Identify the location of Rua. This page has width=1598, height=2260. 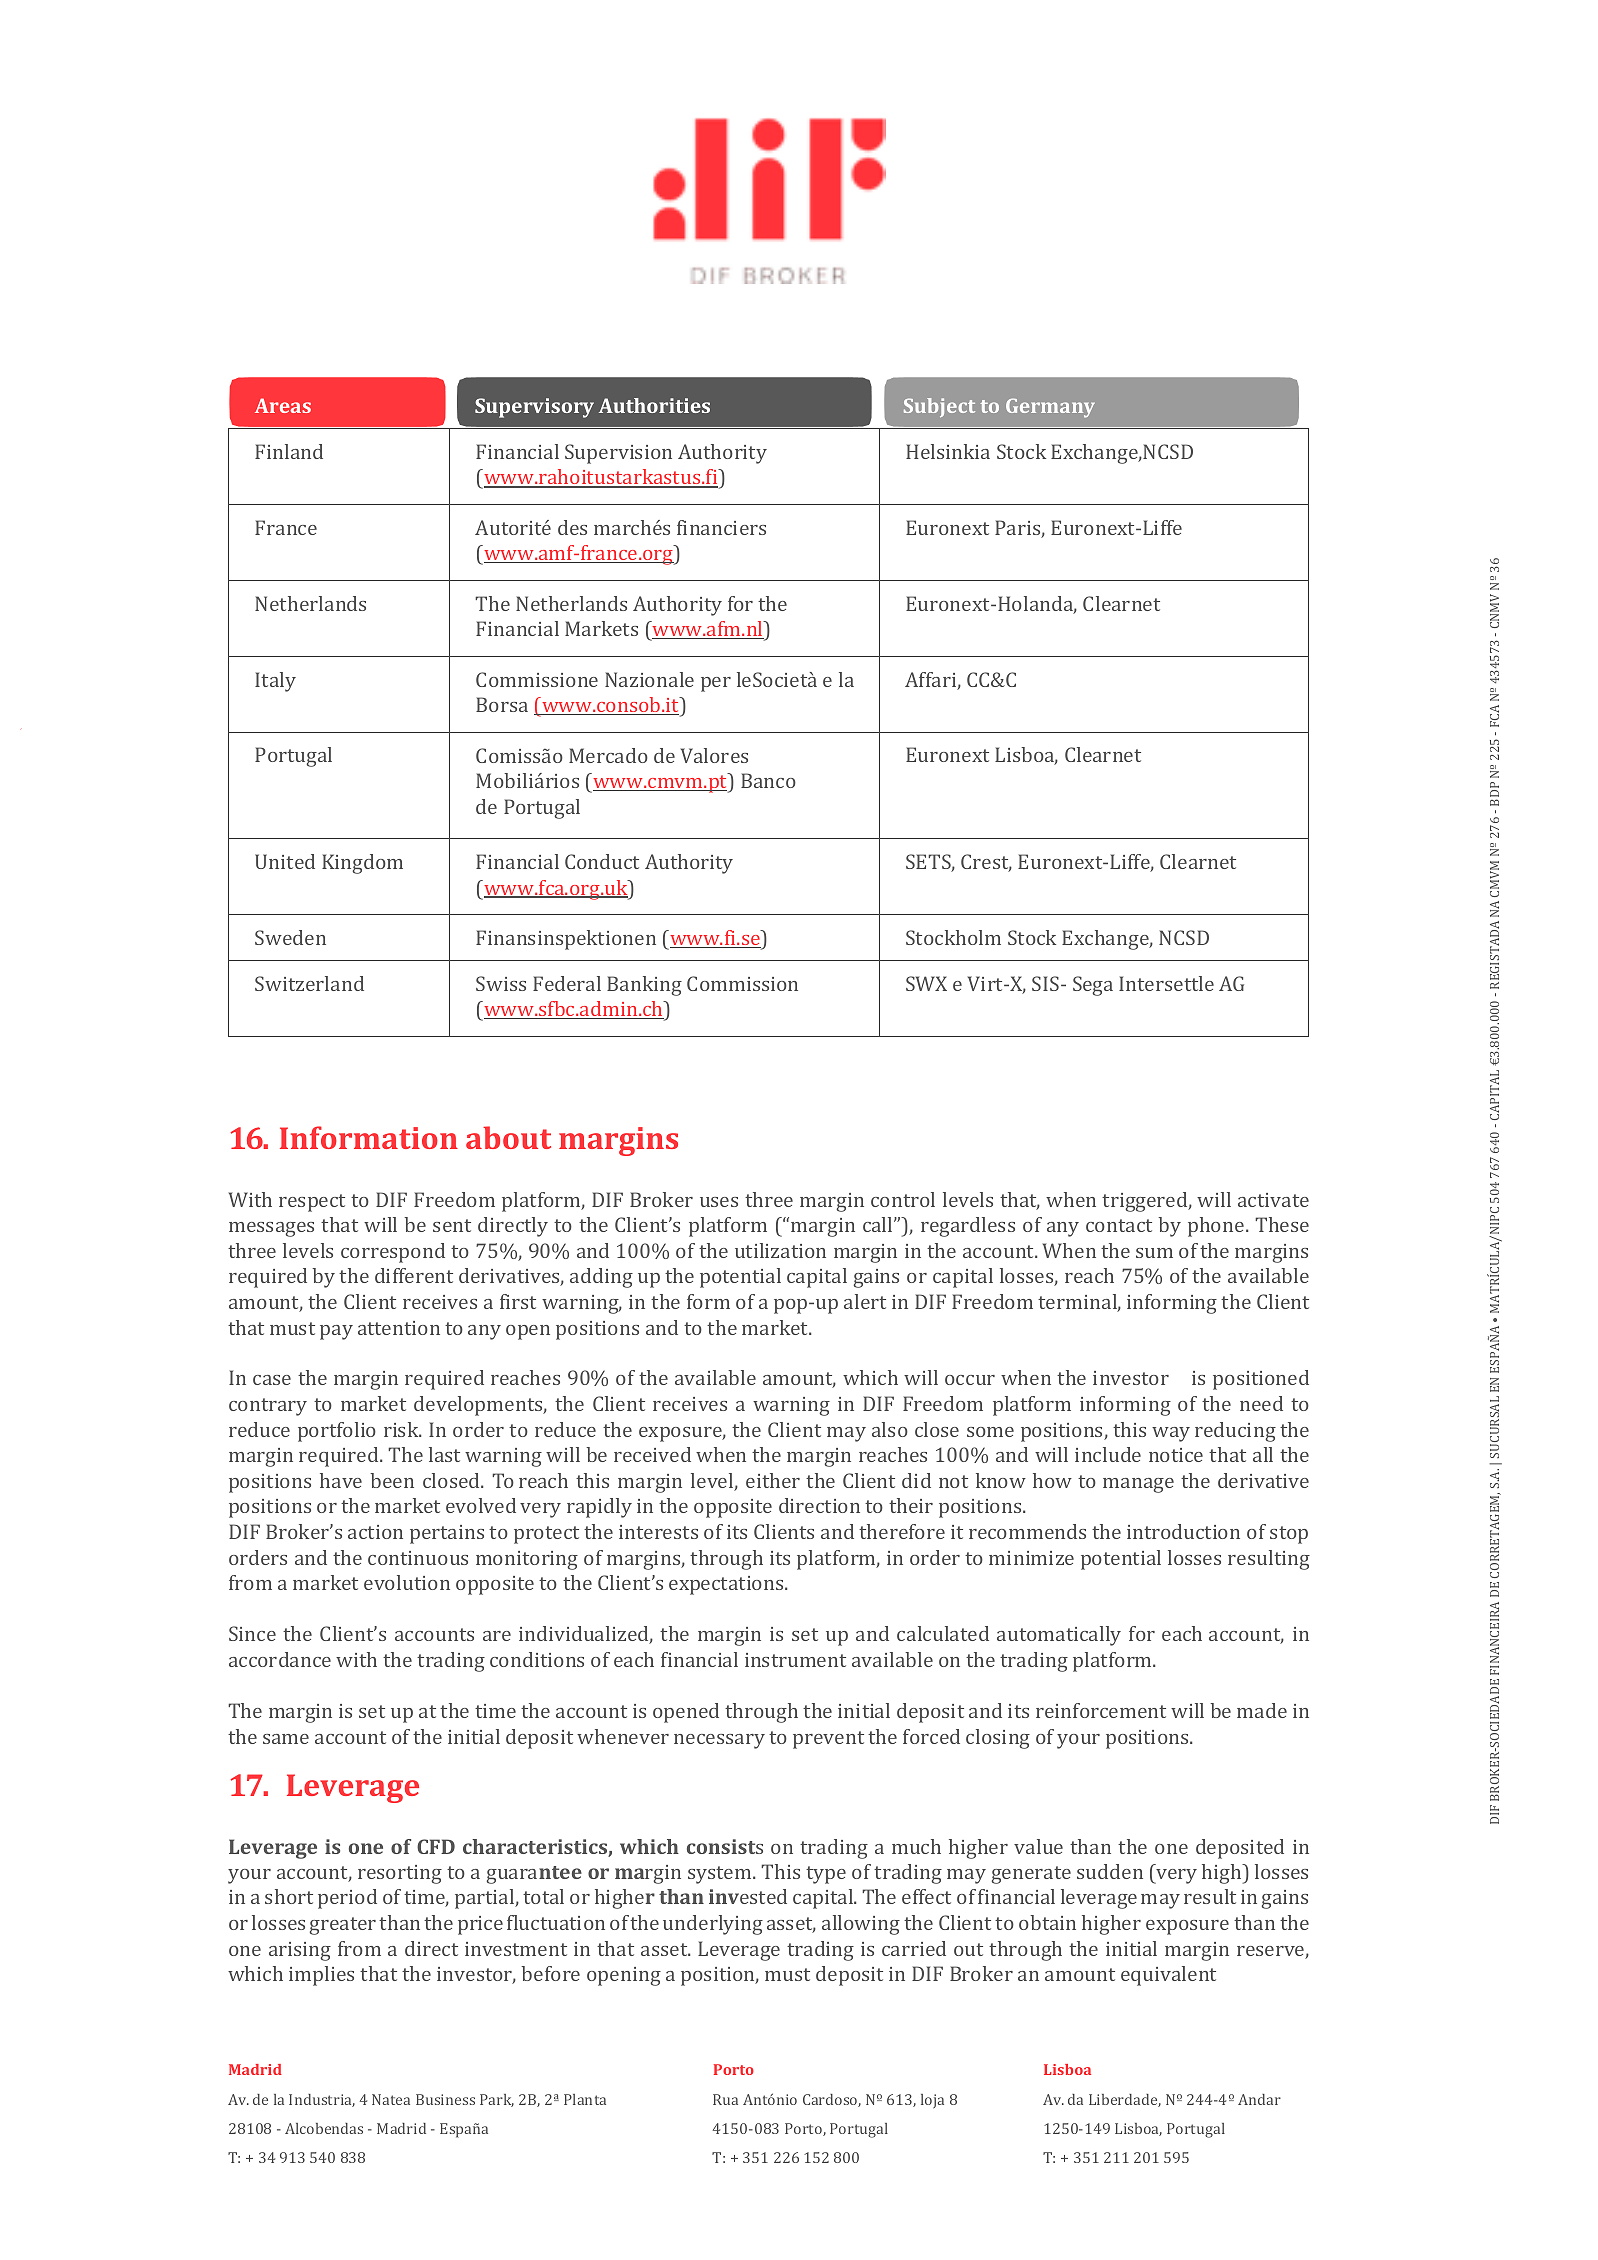
(725, 2099).
